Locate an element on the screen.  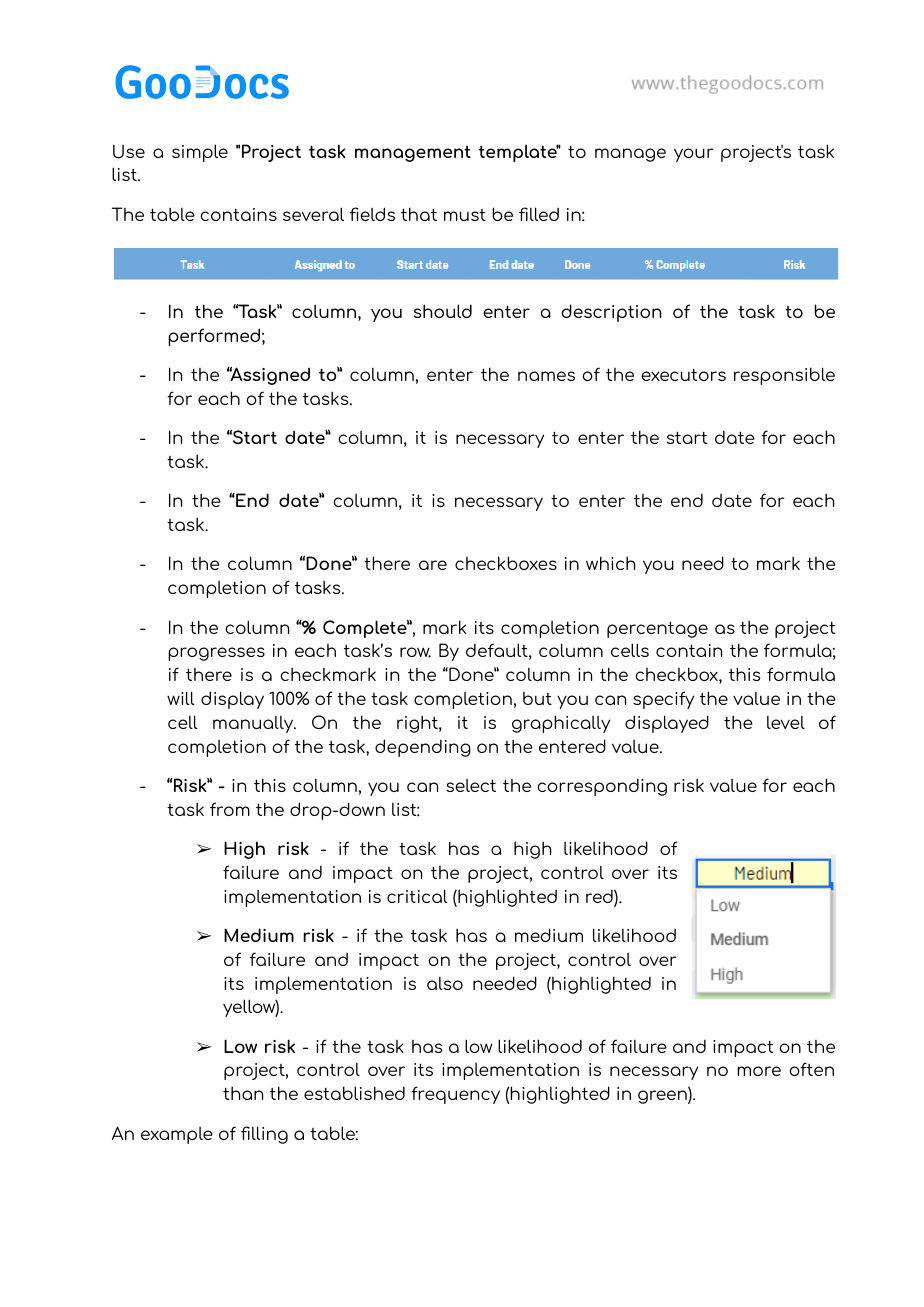
frequency is located at coordinates (455, 1095).
